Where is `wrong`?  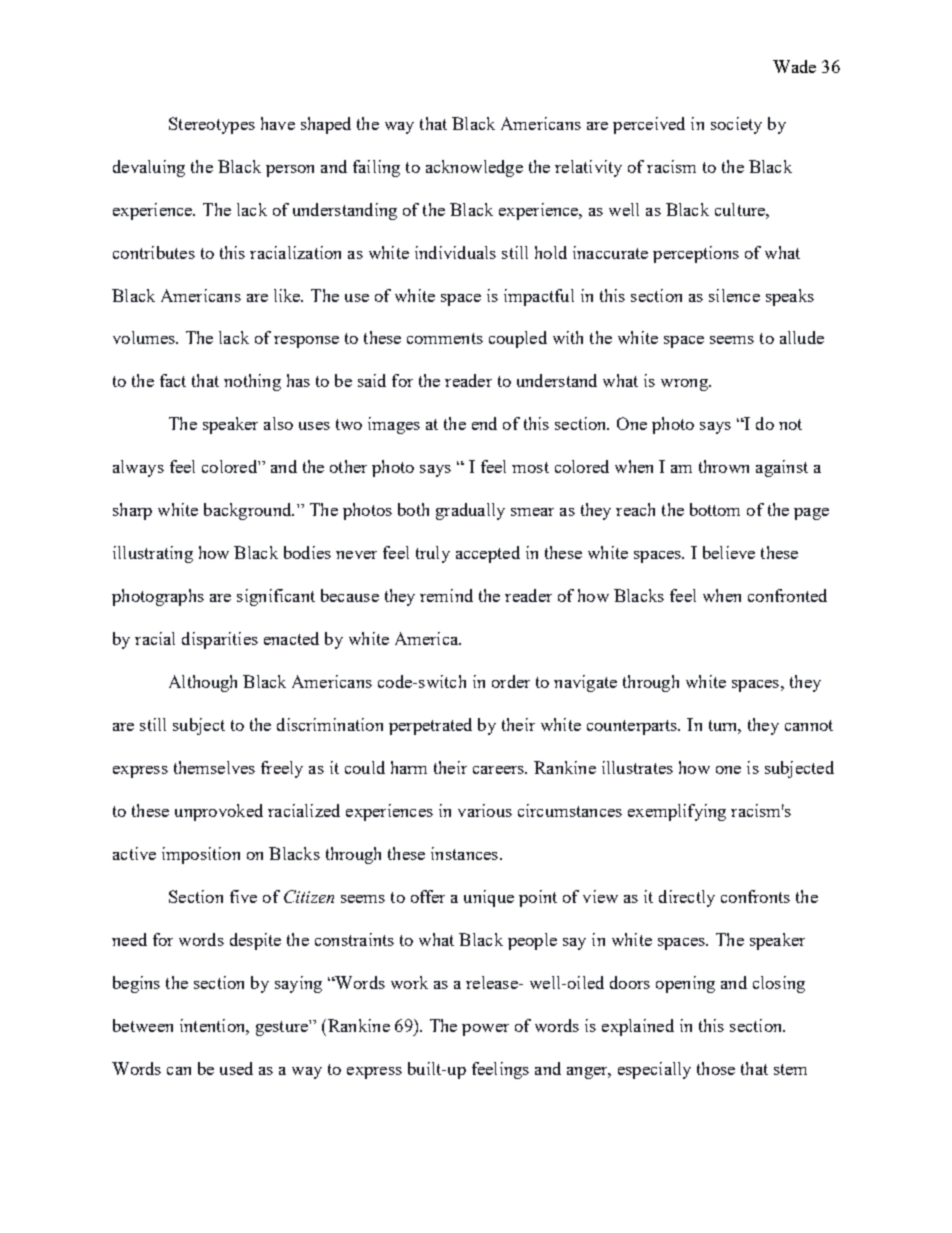 wrong is located at coordinates (685, 385).
